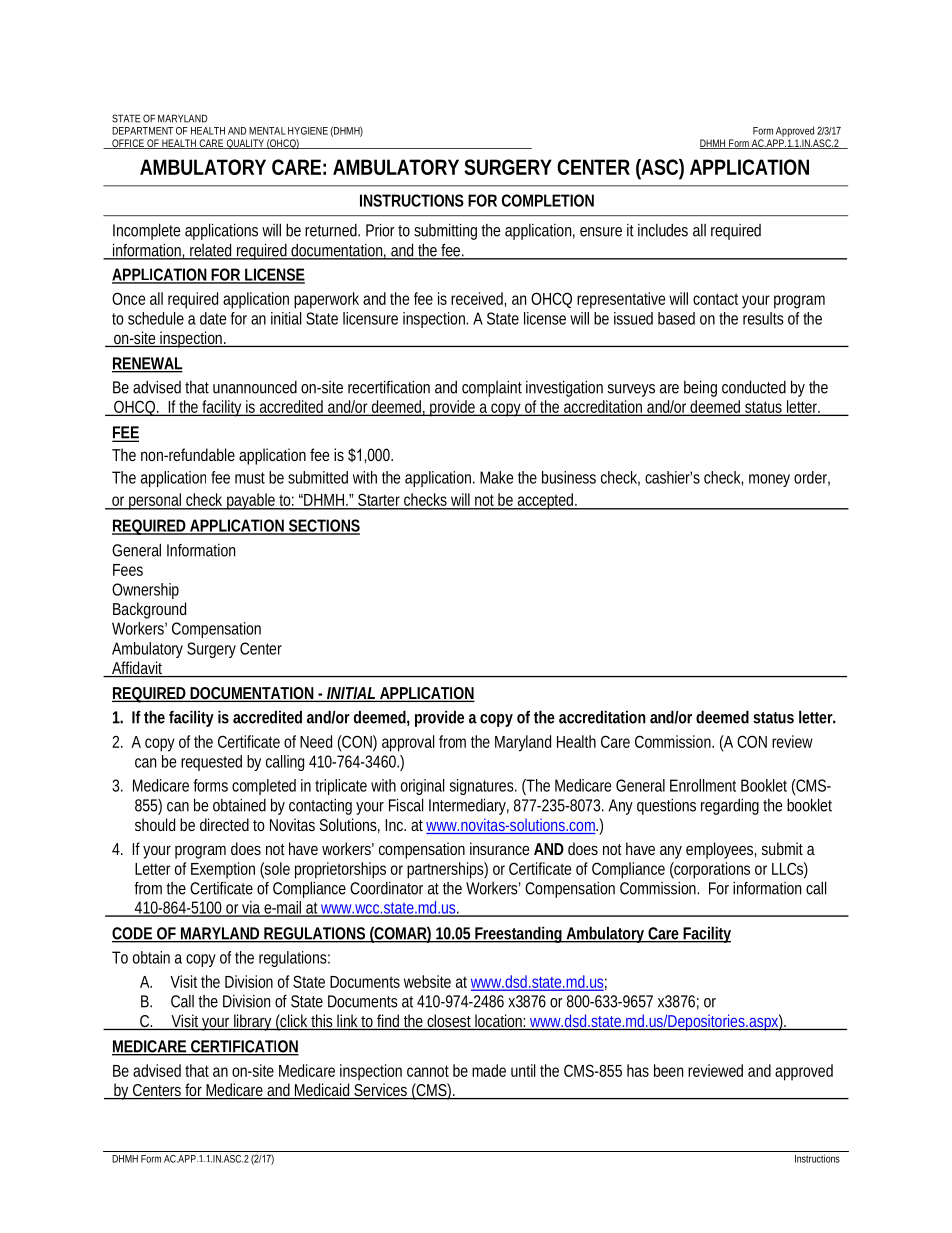 This image has width=952, height=1233. What do you see at coordinates (245, 144) in the image?
I see `QUALITY` at bounding box center [245, 144].
